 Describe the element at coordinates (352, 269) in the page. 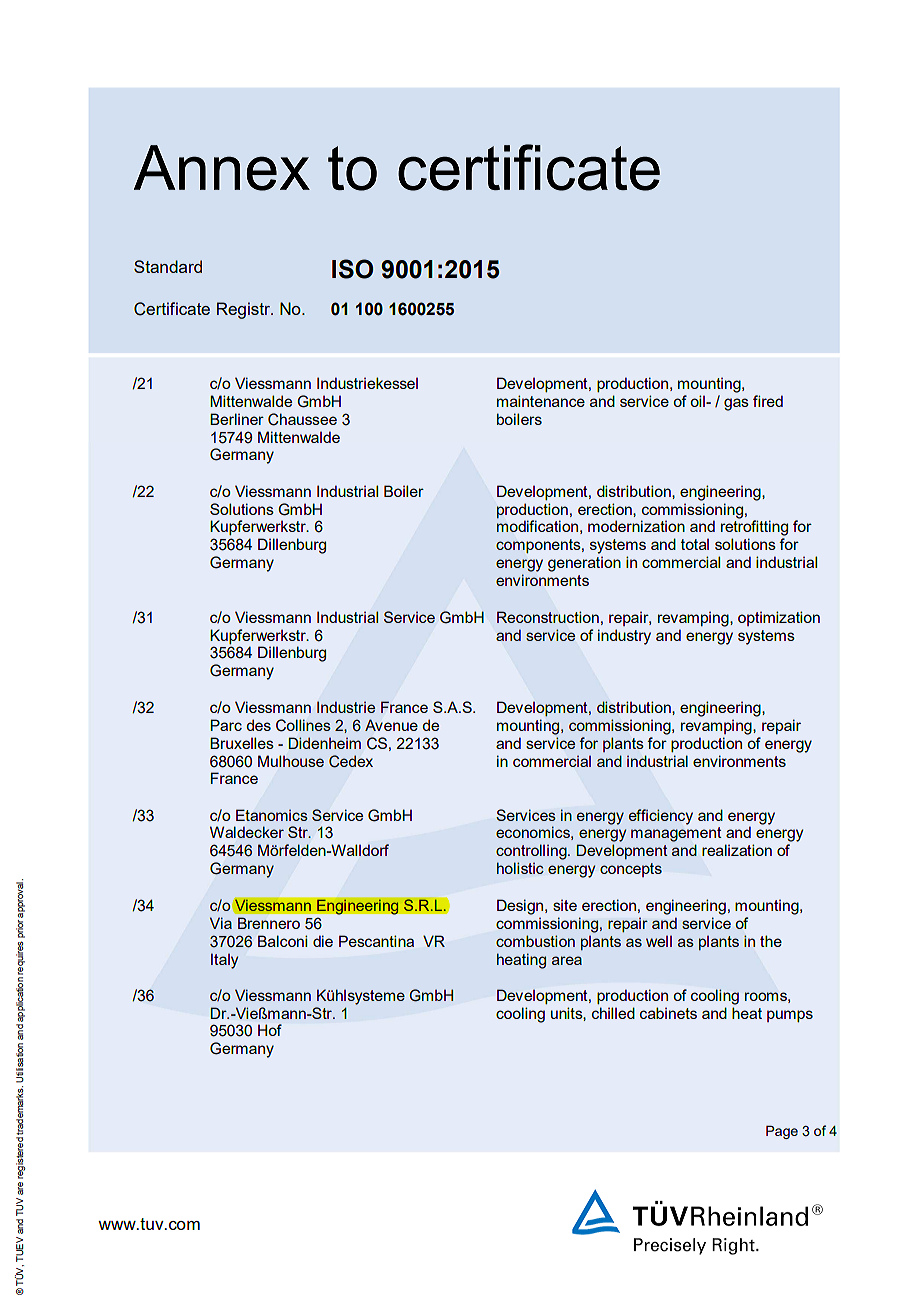

I see `ISO` at that location.
